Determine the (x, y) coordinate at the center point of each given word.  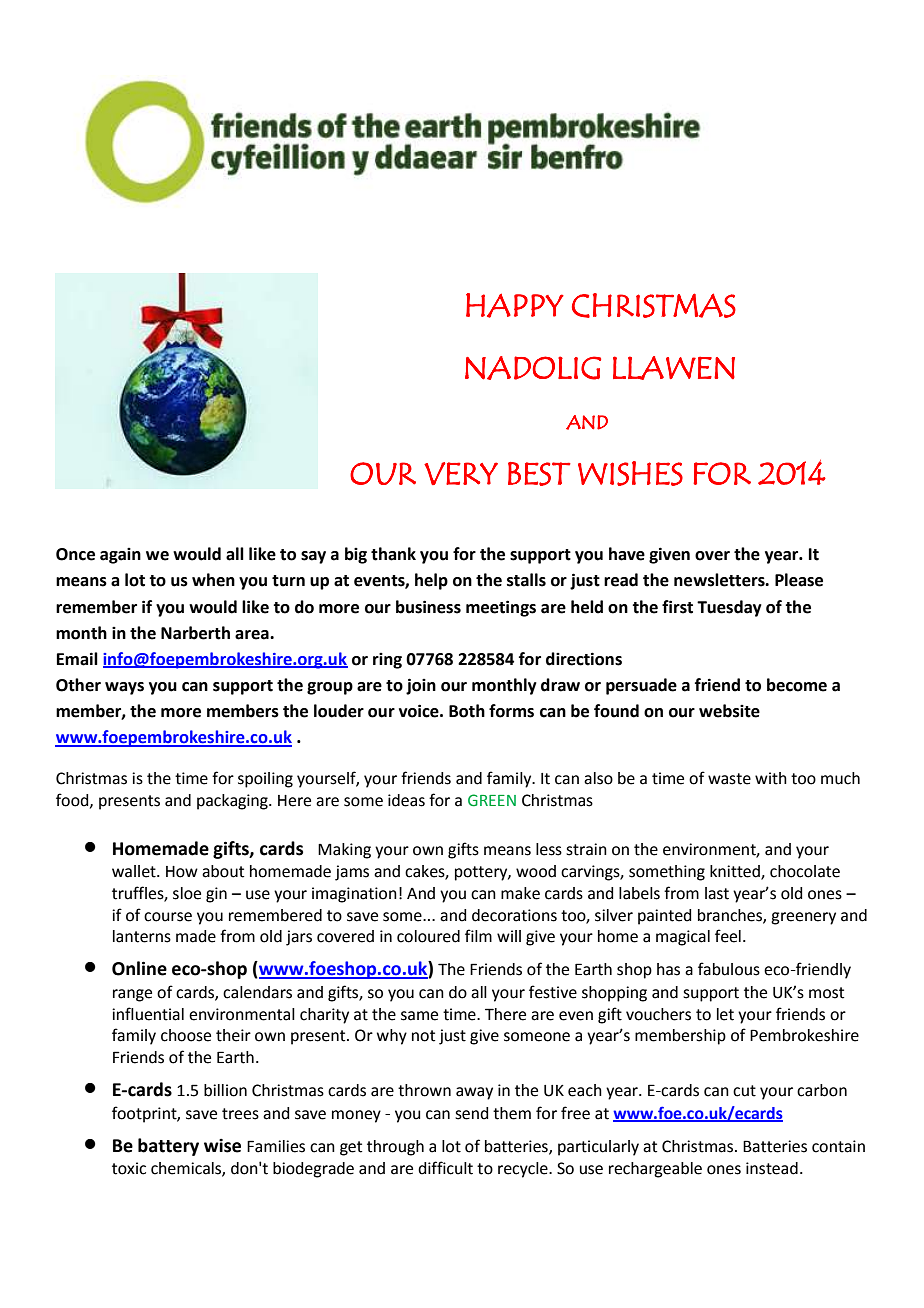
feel (728, 936)
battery (168, 1147)
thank (393, 554)
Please (799, 580)
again (120, 556)
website (729, 711)
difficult (445, 1168)
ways (124, 688)
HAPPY (515, 305)
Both (467, 711)
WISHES (630, 473)
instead (772, 1168)
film (478, 935)
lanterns (142, 936)
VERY (461, 473)
